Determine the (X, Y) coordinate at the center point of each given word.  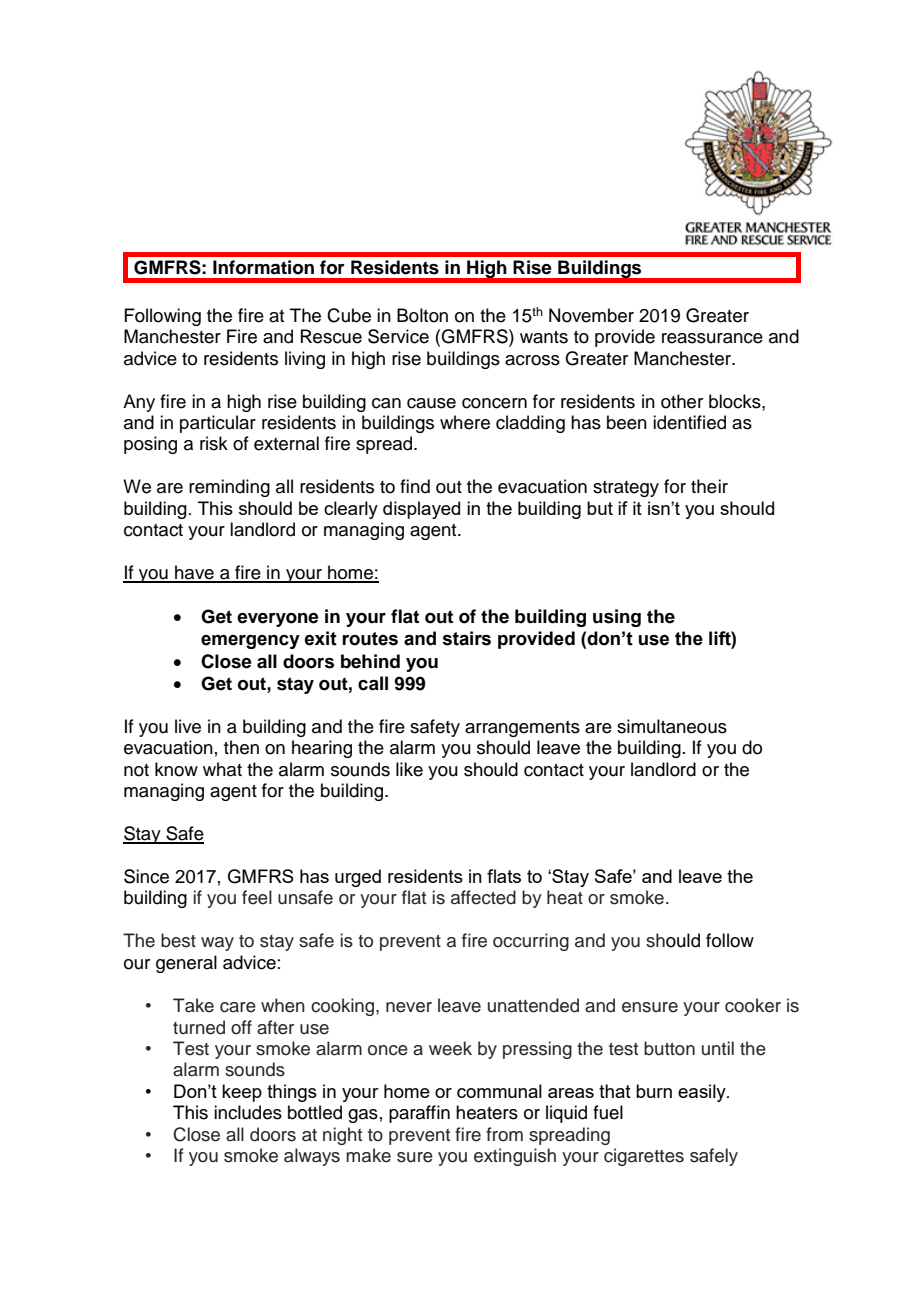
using (617, 618)
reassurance (712, 338)
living (305, 360)
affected (483, 897)
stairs (466, 638)
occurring (531, 942)
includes (248, 1112)
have (194, 573)
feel (257, 897)
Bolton (422, 315)
